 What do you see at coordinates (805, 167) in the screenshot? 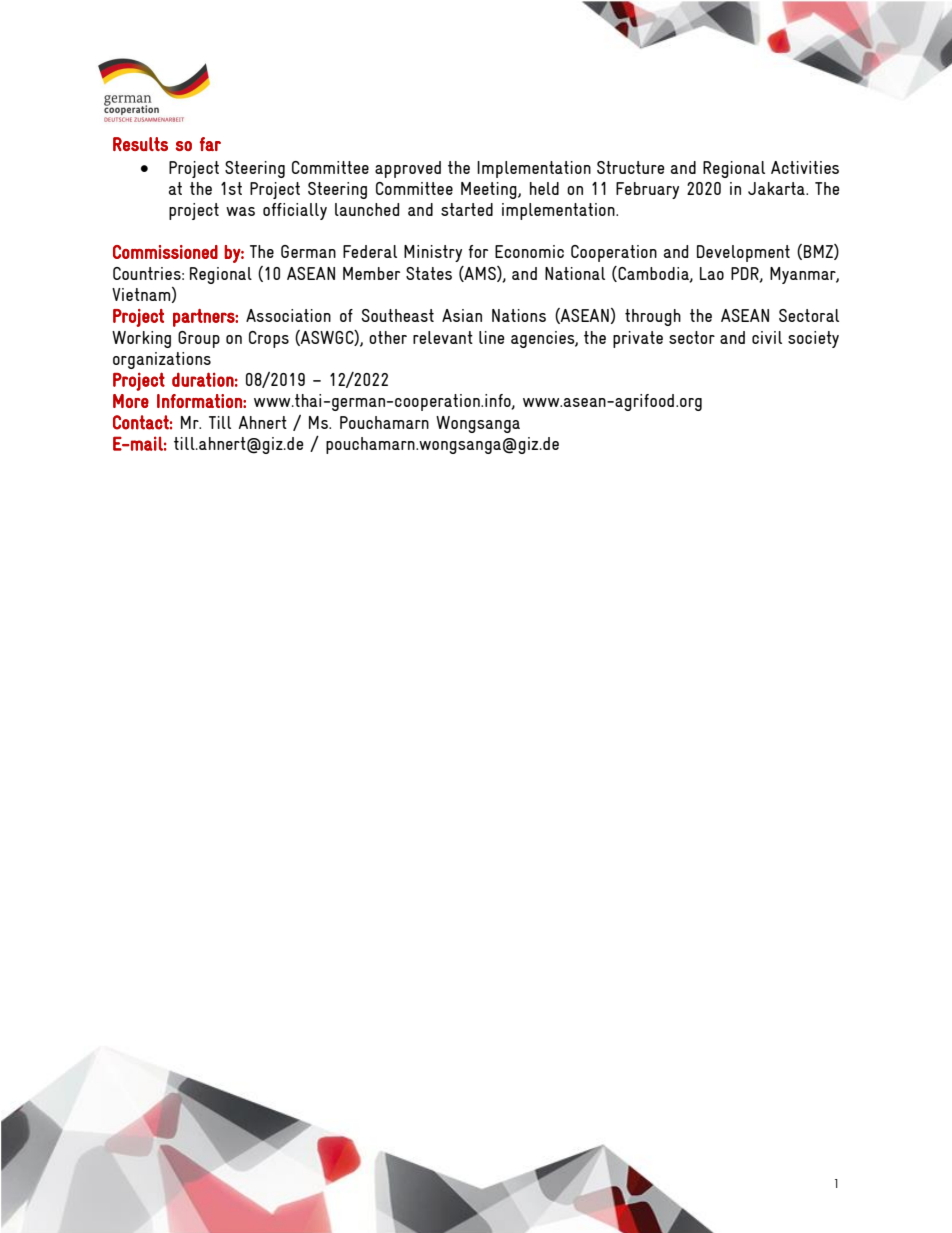
I see `Activities` at bounding box center [805, 167].
